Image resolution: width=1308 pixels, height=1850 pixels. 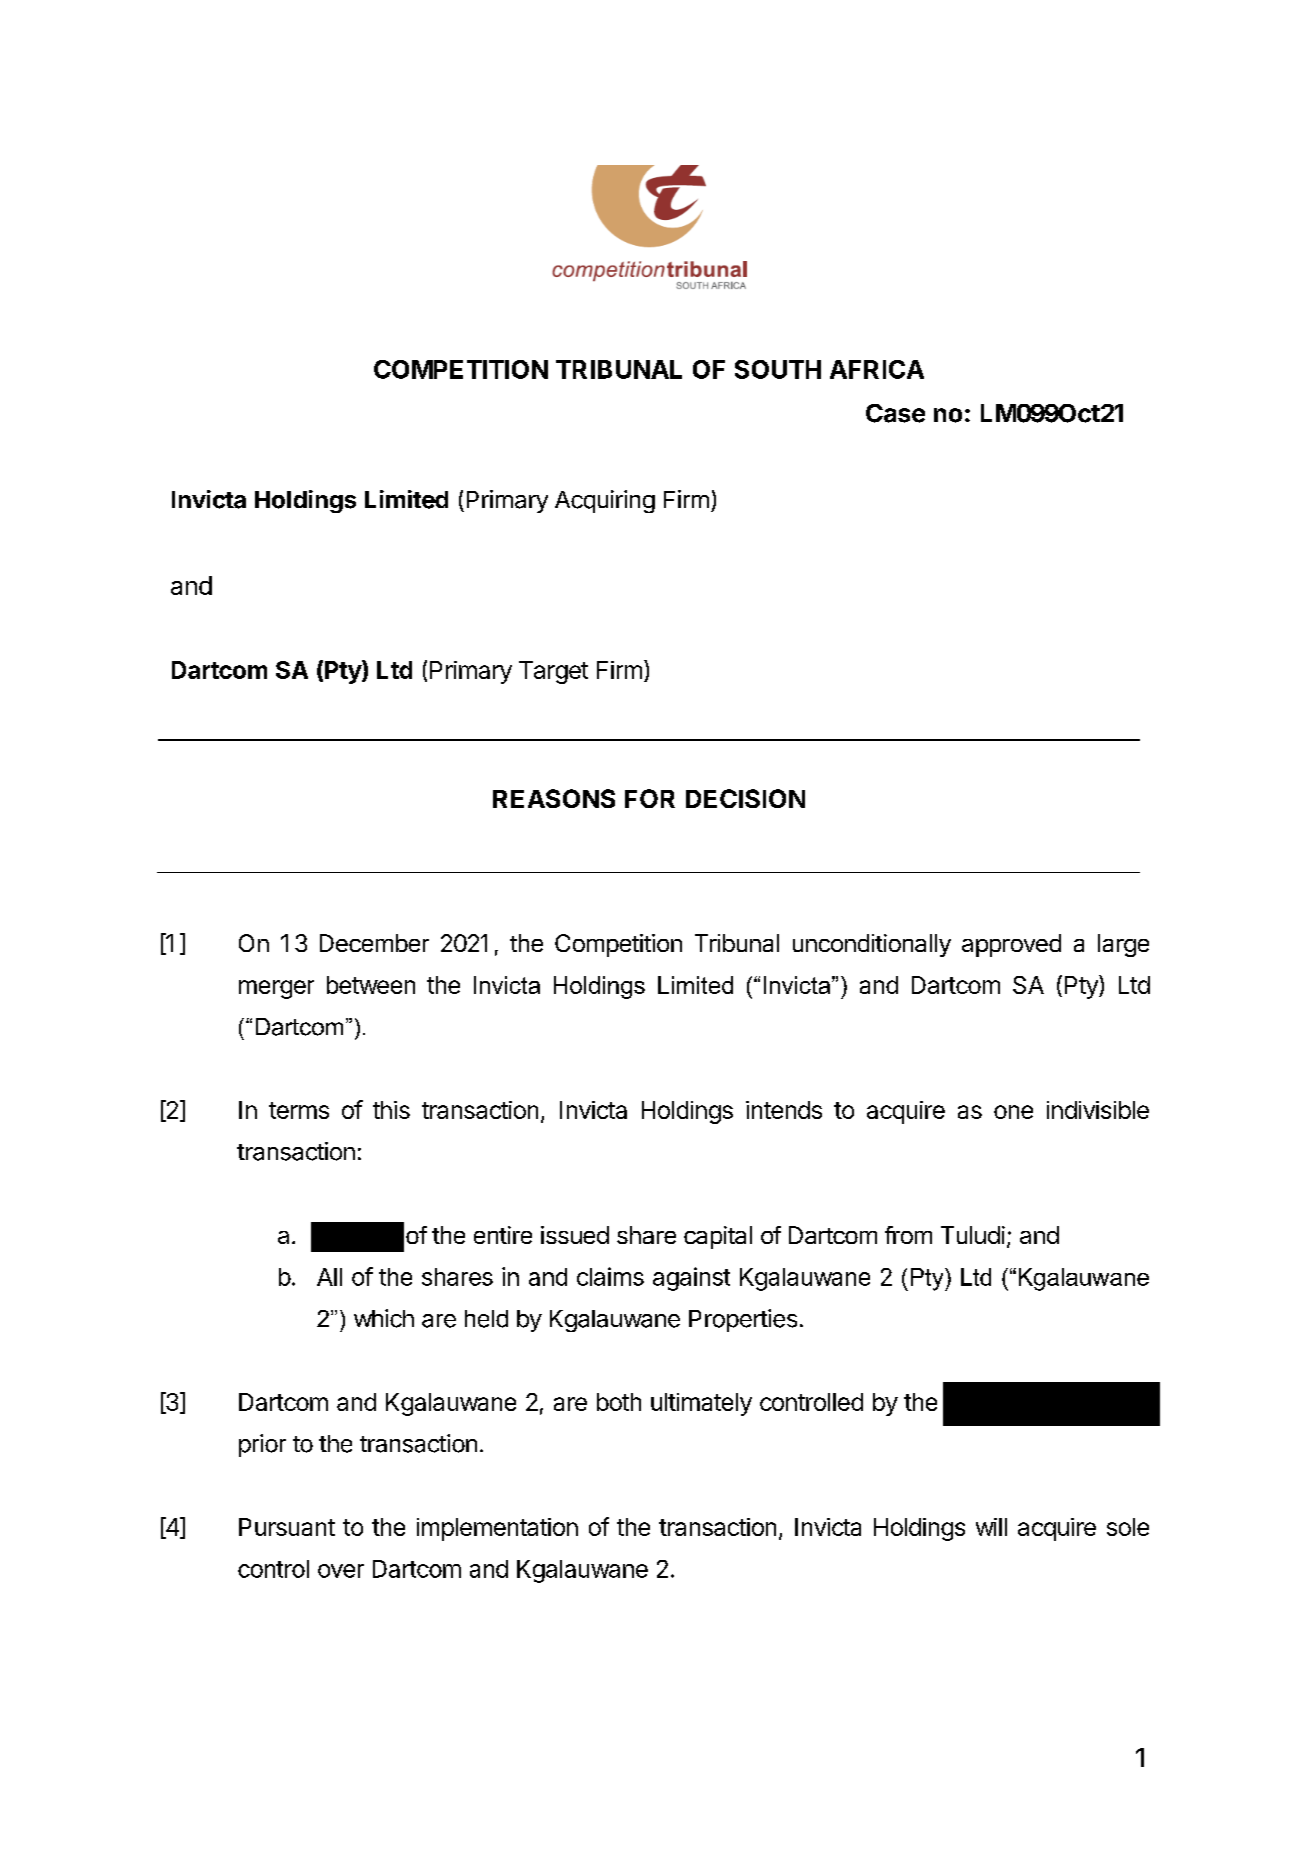 What do you see at coordinates (991, 1527) in the screenshot?
I see `will` at bounding box center [991, 1527].
